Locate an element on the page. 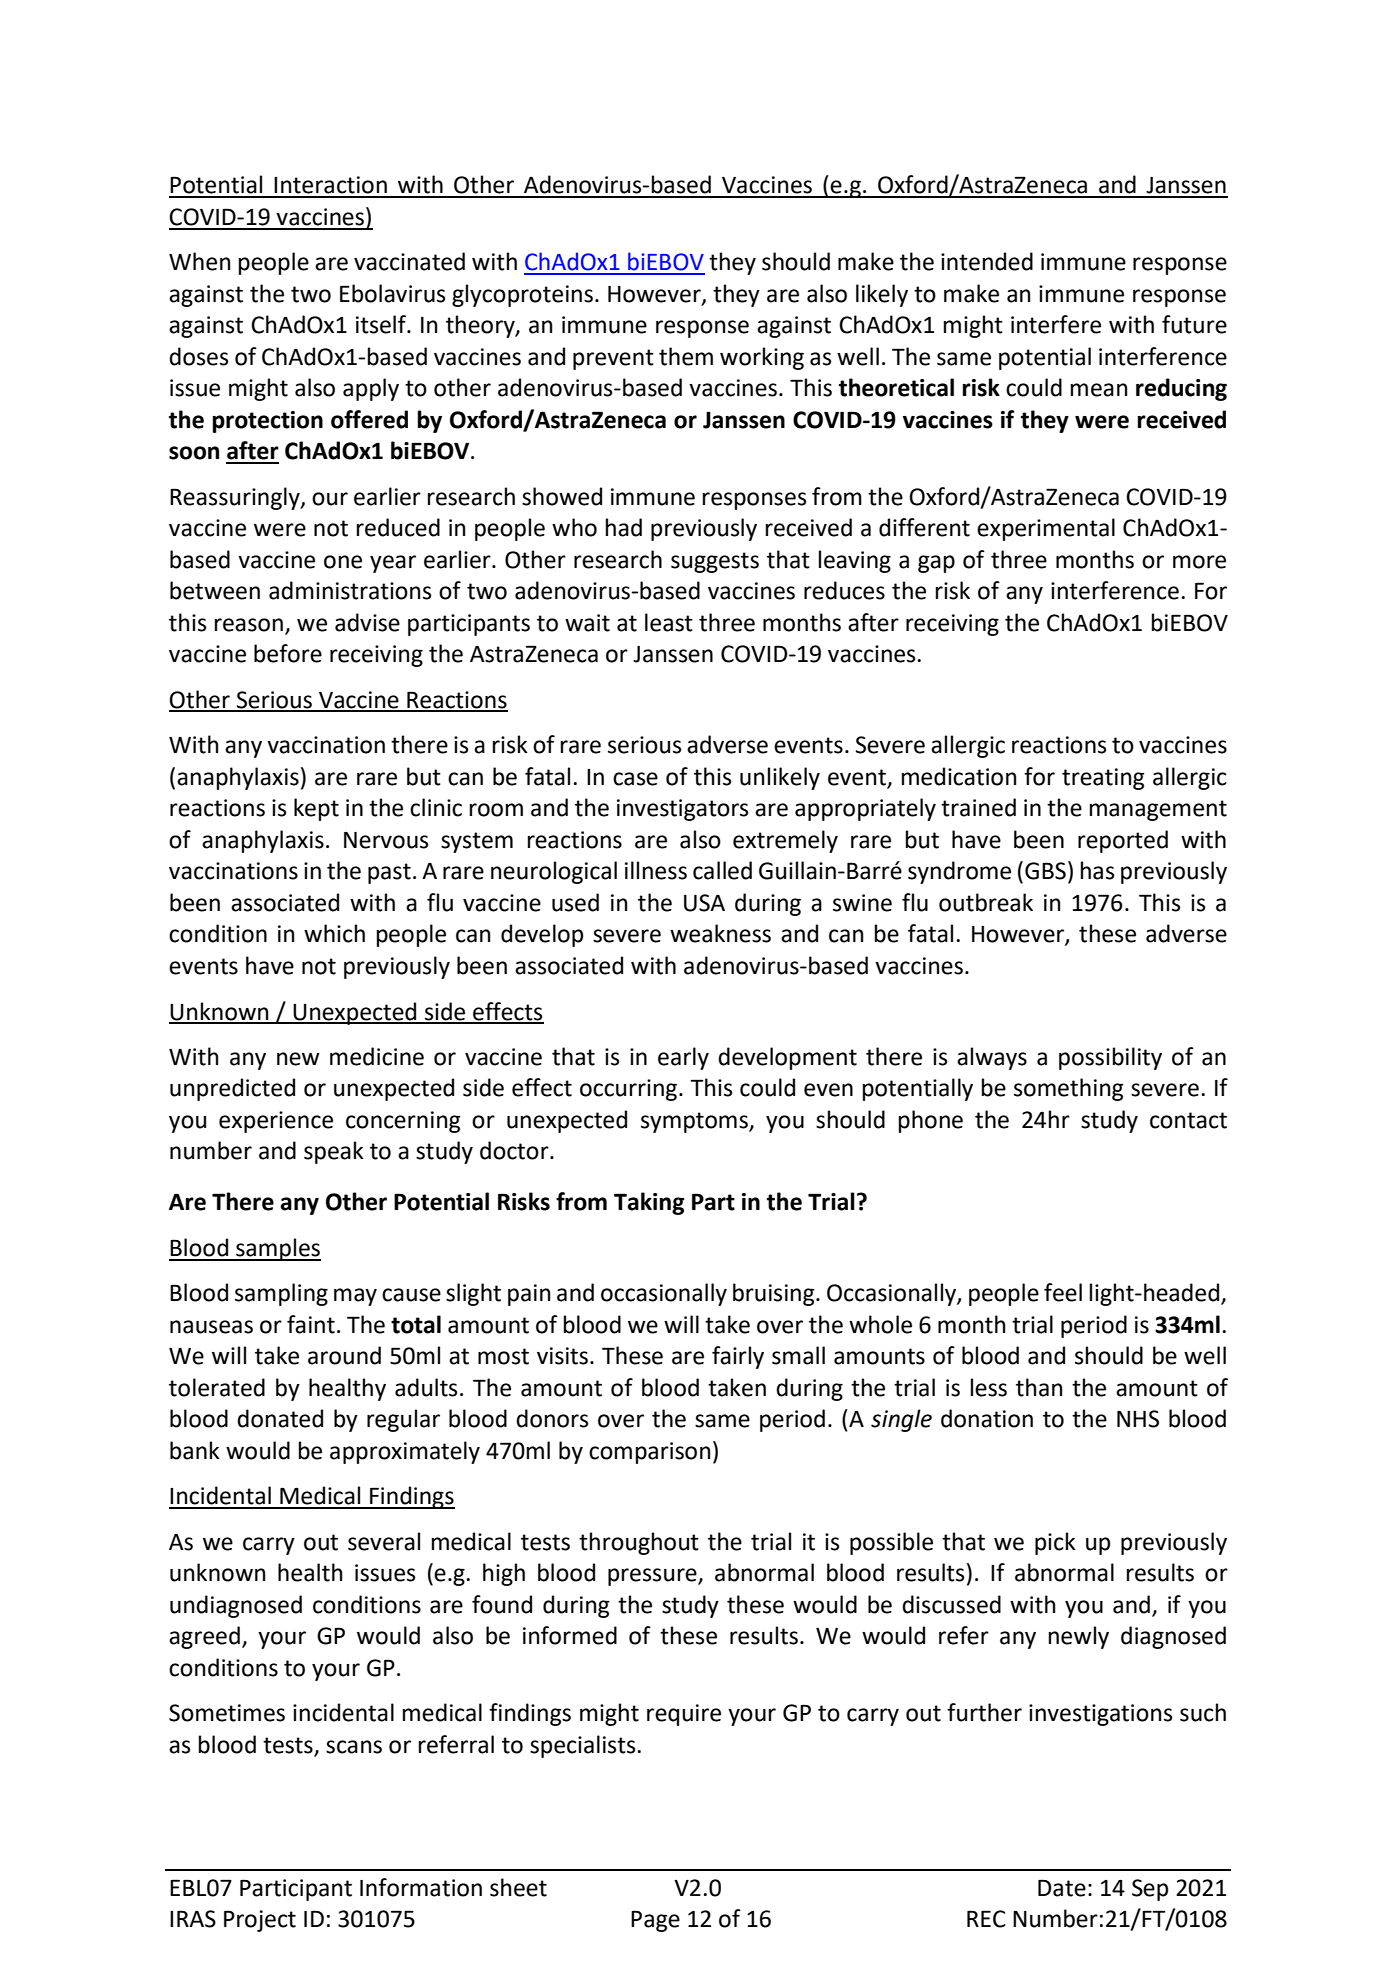 This image has width=1396, height=1974. pick is located at coordinates (1055, 1543).
